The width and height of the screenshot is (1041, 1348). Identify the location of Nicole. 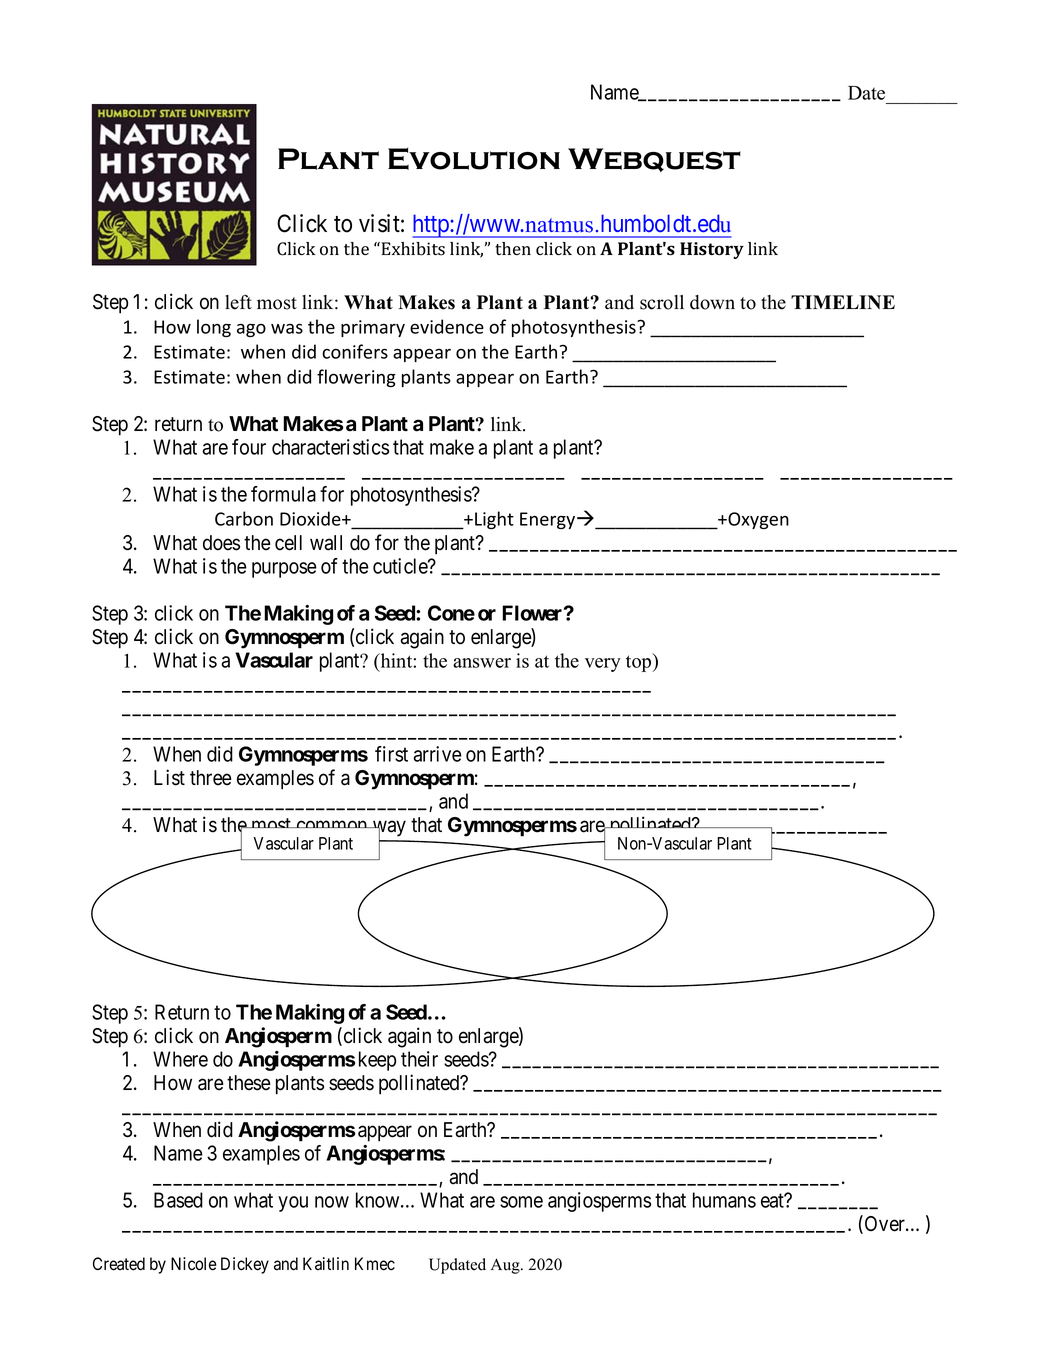
(194, 1264).
